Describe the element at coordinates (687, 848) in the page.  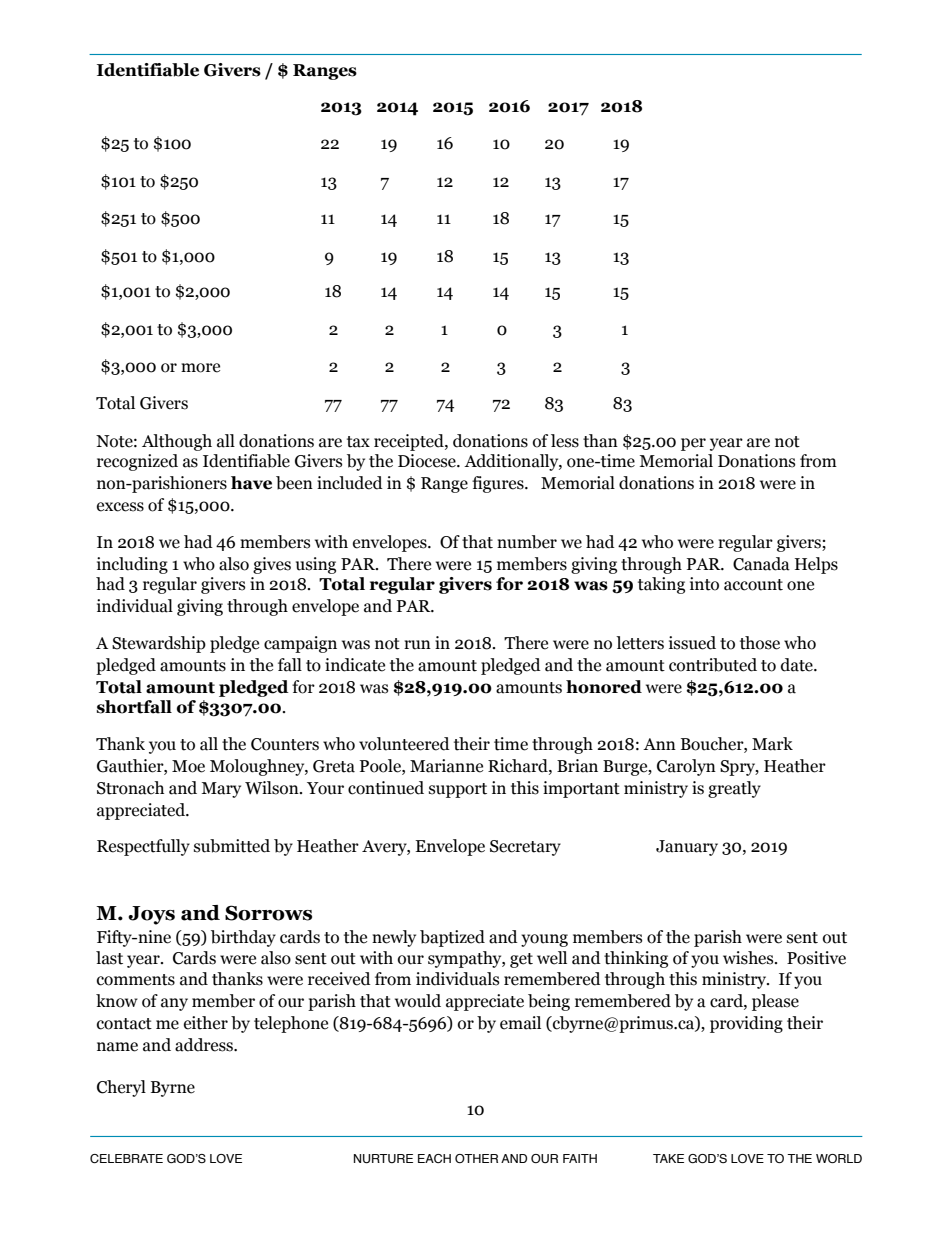
I see `January` at that location.
